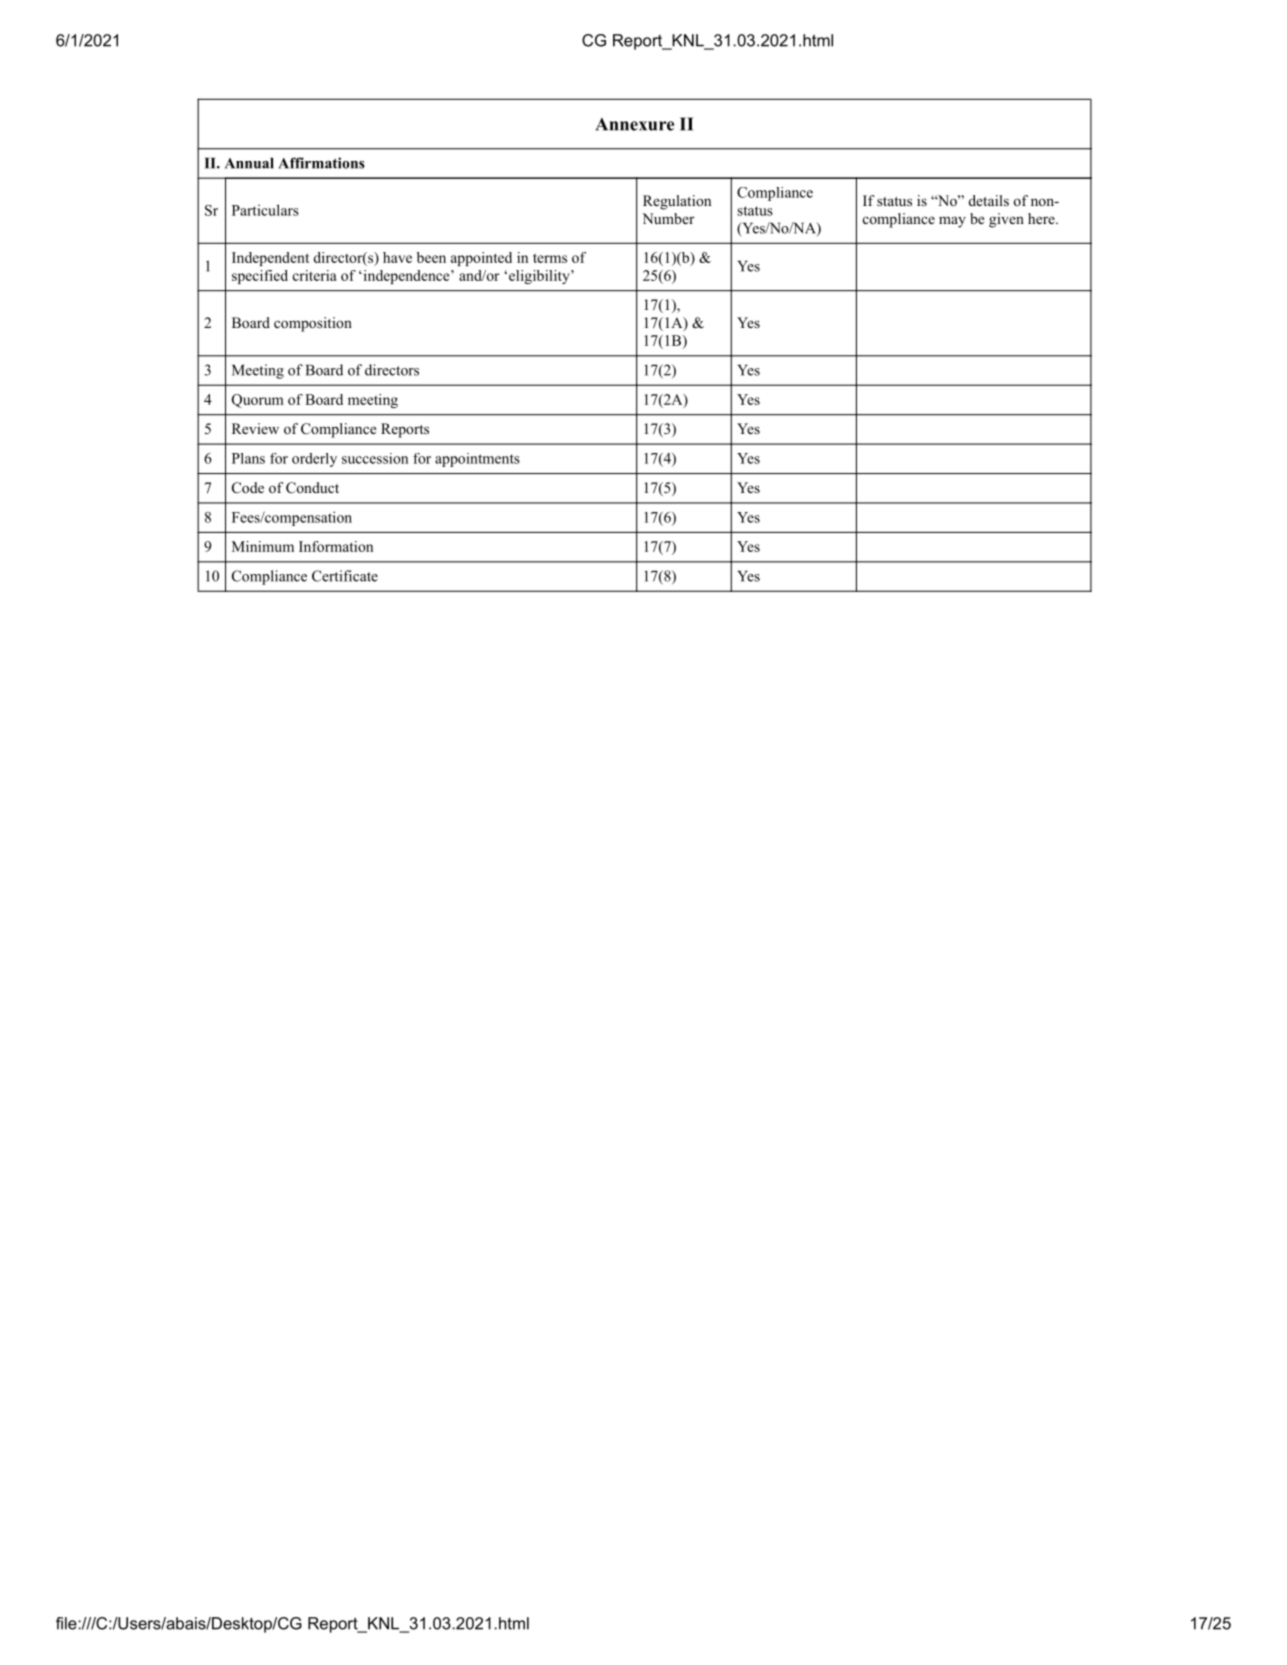 The width and height of the document is (1287, 1665). I want to click on Quorum, so click(258, 401).
